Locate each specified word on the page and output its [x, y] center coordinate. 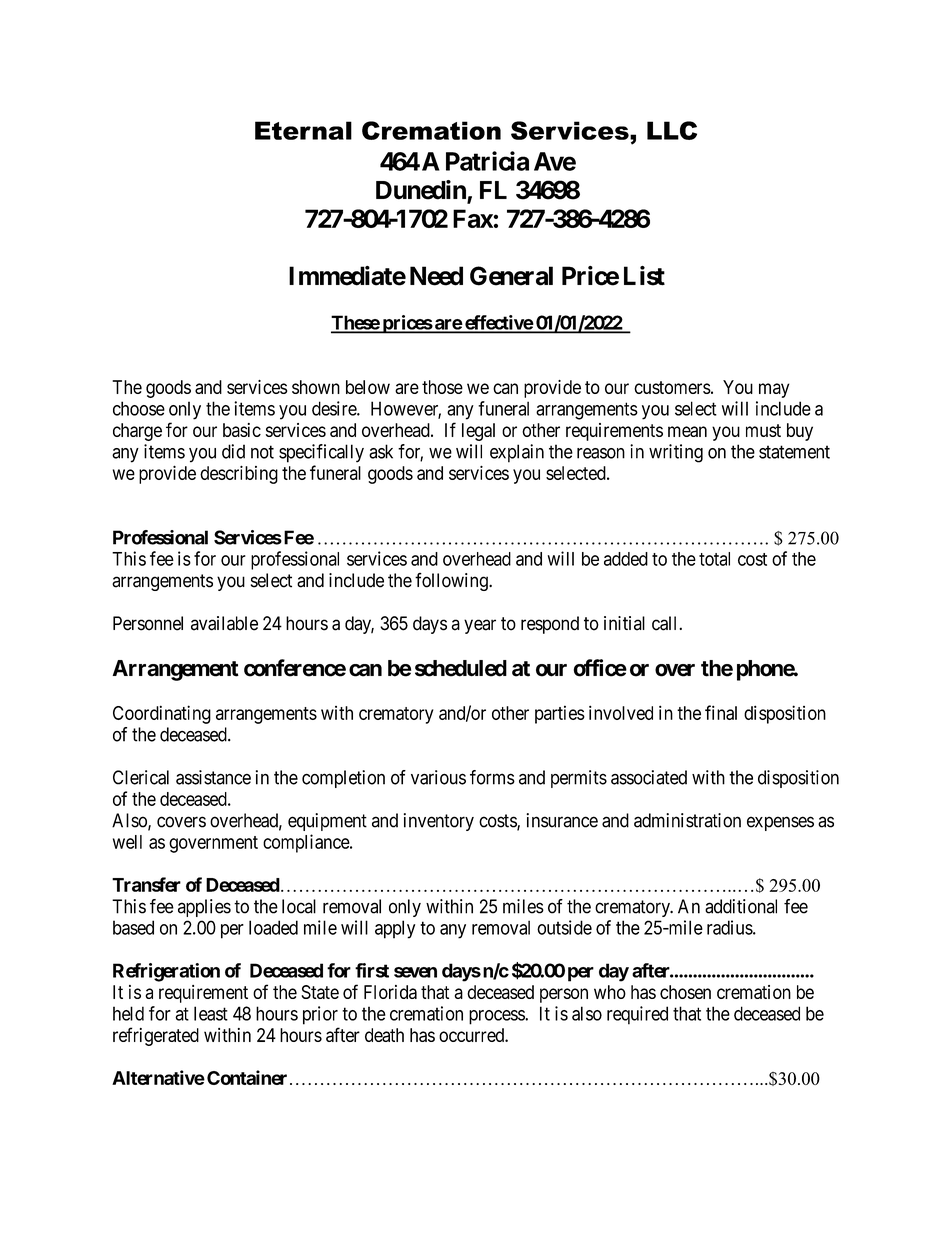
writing [676, 453]
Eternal [303, 130]
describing [239, 475]
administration [687, 820]
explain [517, 453]
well [127, 842]
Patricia [487, 161]
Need [436, 276]
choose [139, 408]
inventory [439, 822]
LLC [672, 130]
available [224, 623]
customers [672, 387]
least [211, 1013]
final [721, 712]
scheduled [461, 668]
